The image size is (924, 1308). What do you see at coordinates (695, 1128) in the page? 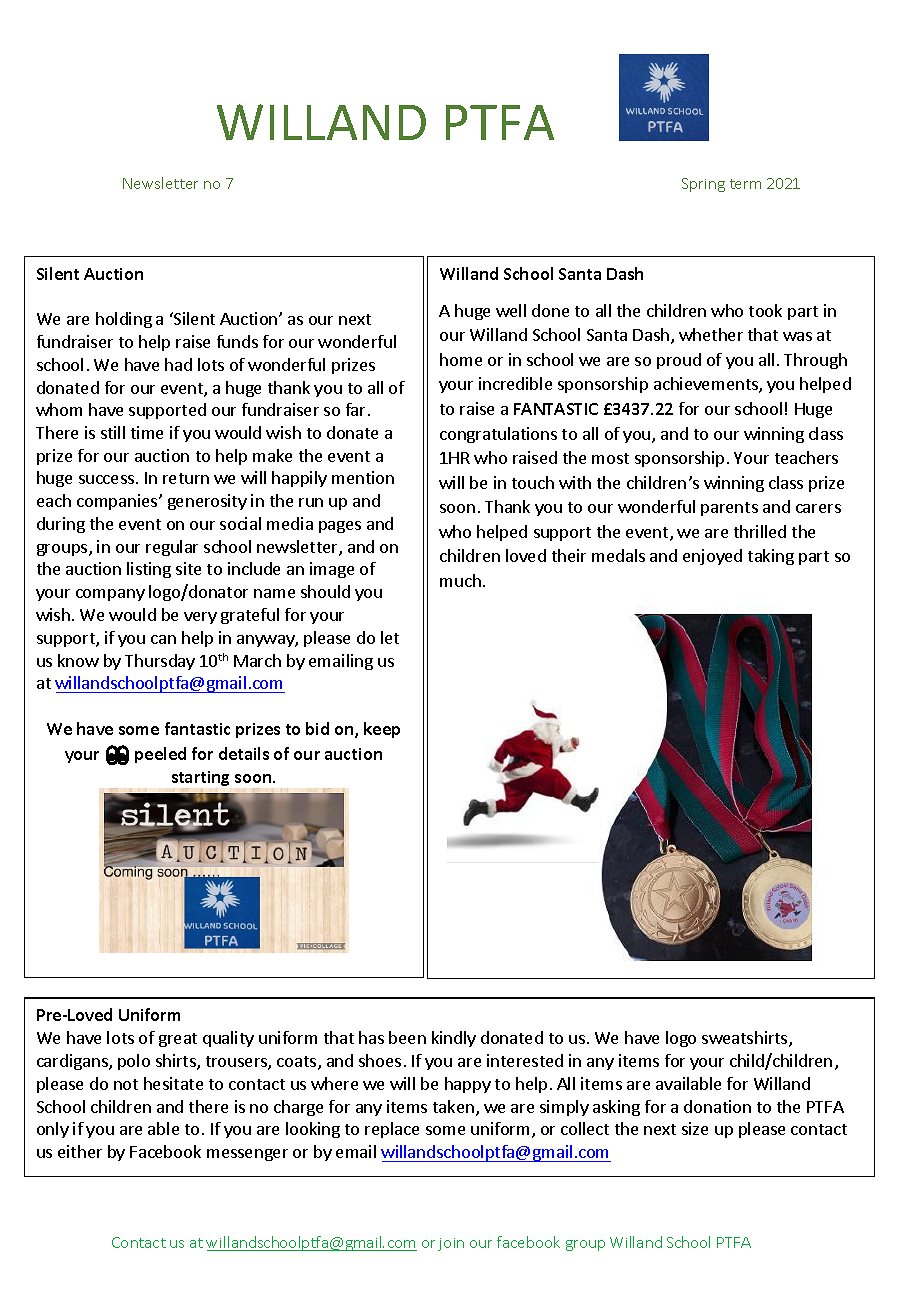
I see `size` at bounding box center [695, 1128].
